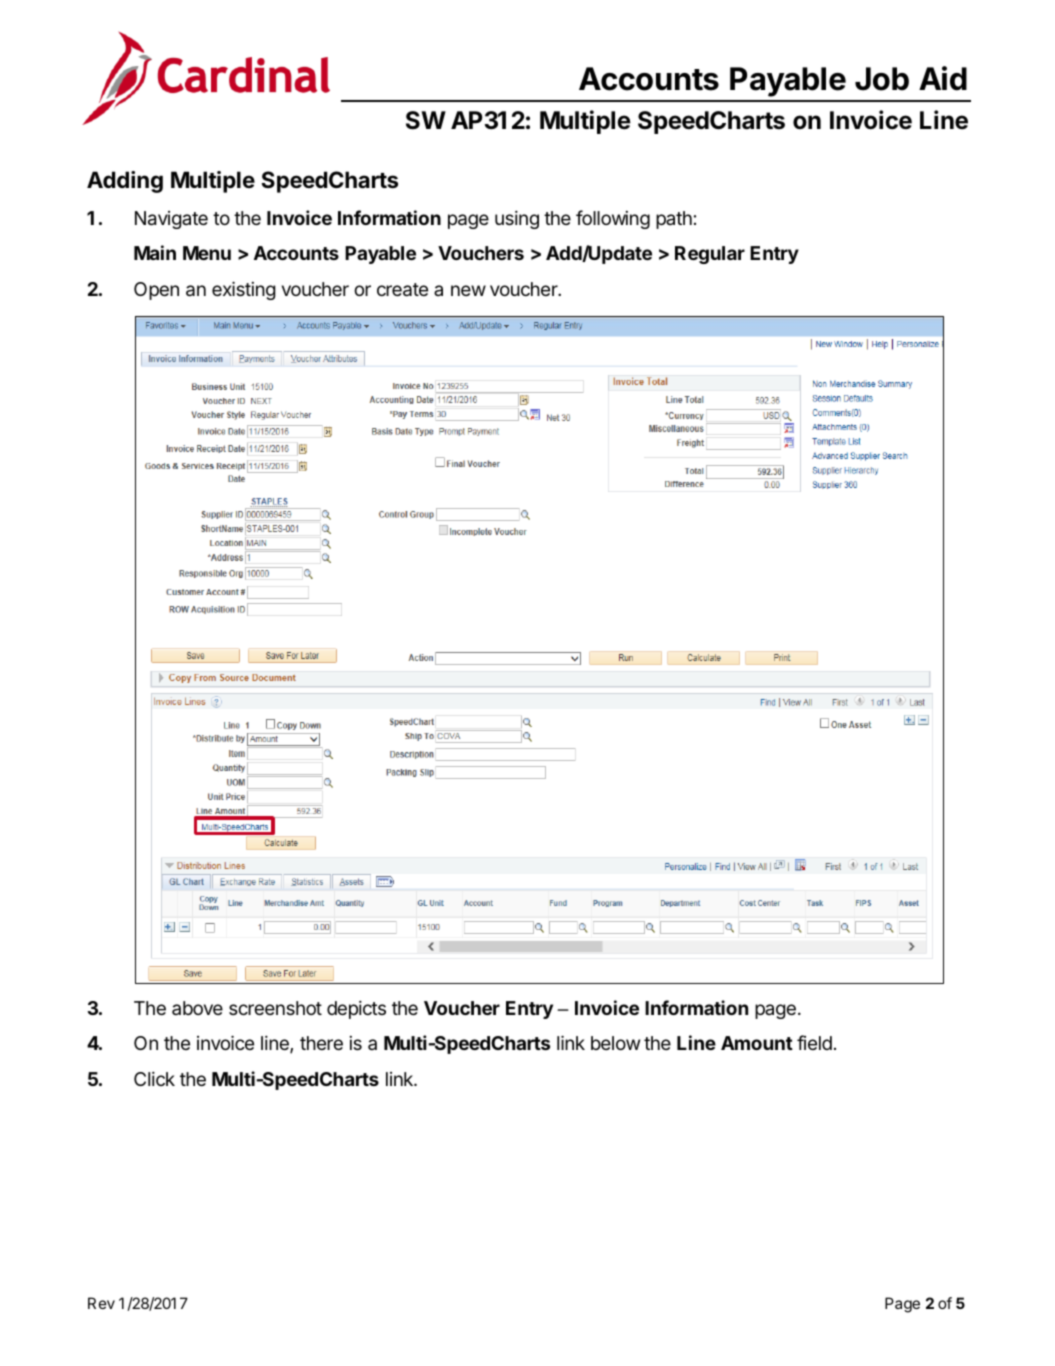 The width and height of the page is (1055, 1366). I want to click on Adding, so click(125, 182).
